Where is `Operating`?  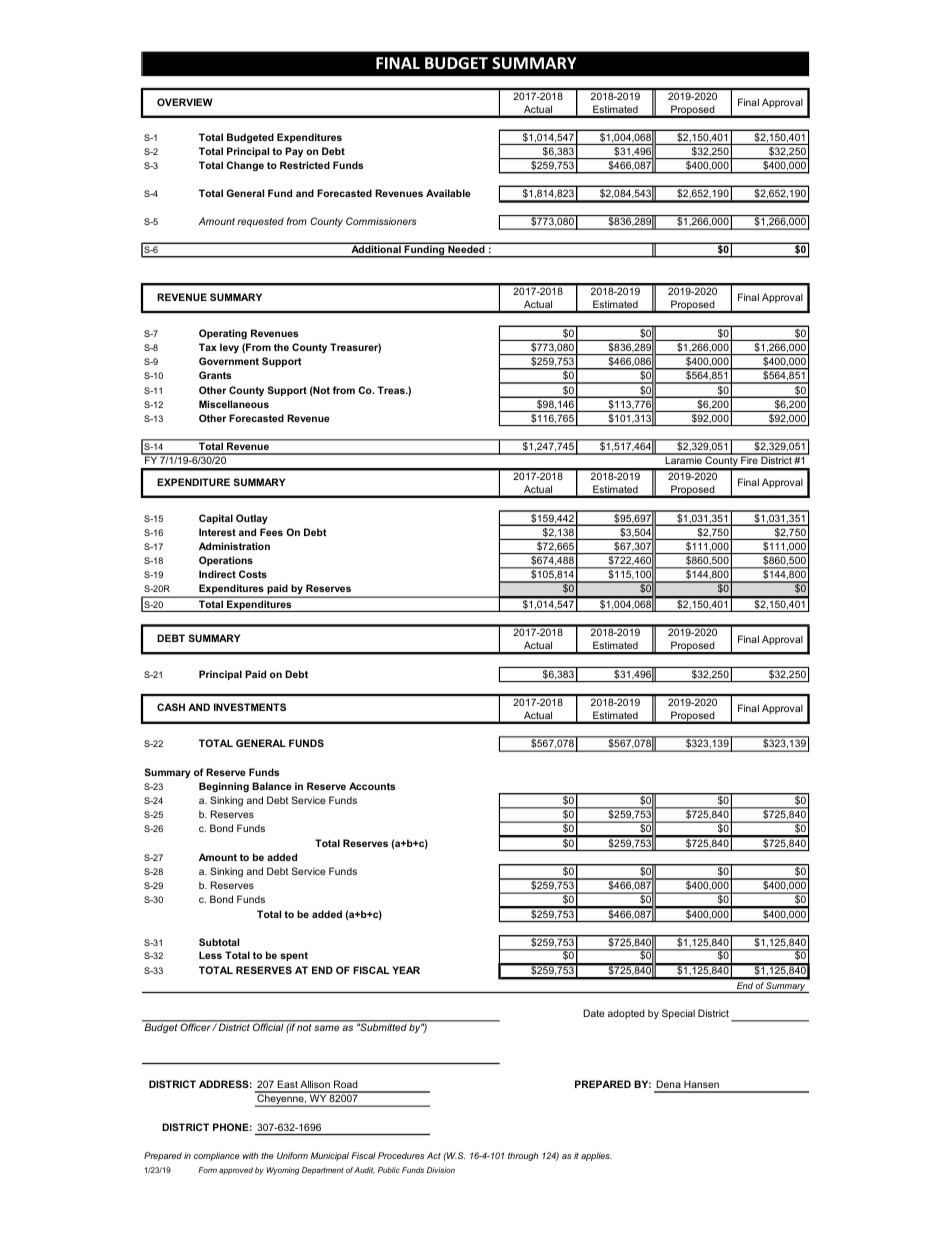
Operating is located at coordinates (223, 334).
